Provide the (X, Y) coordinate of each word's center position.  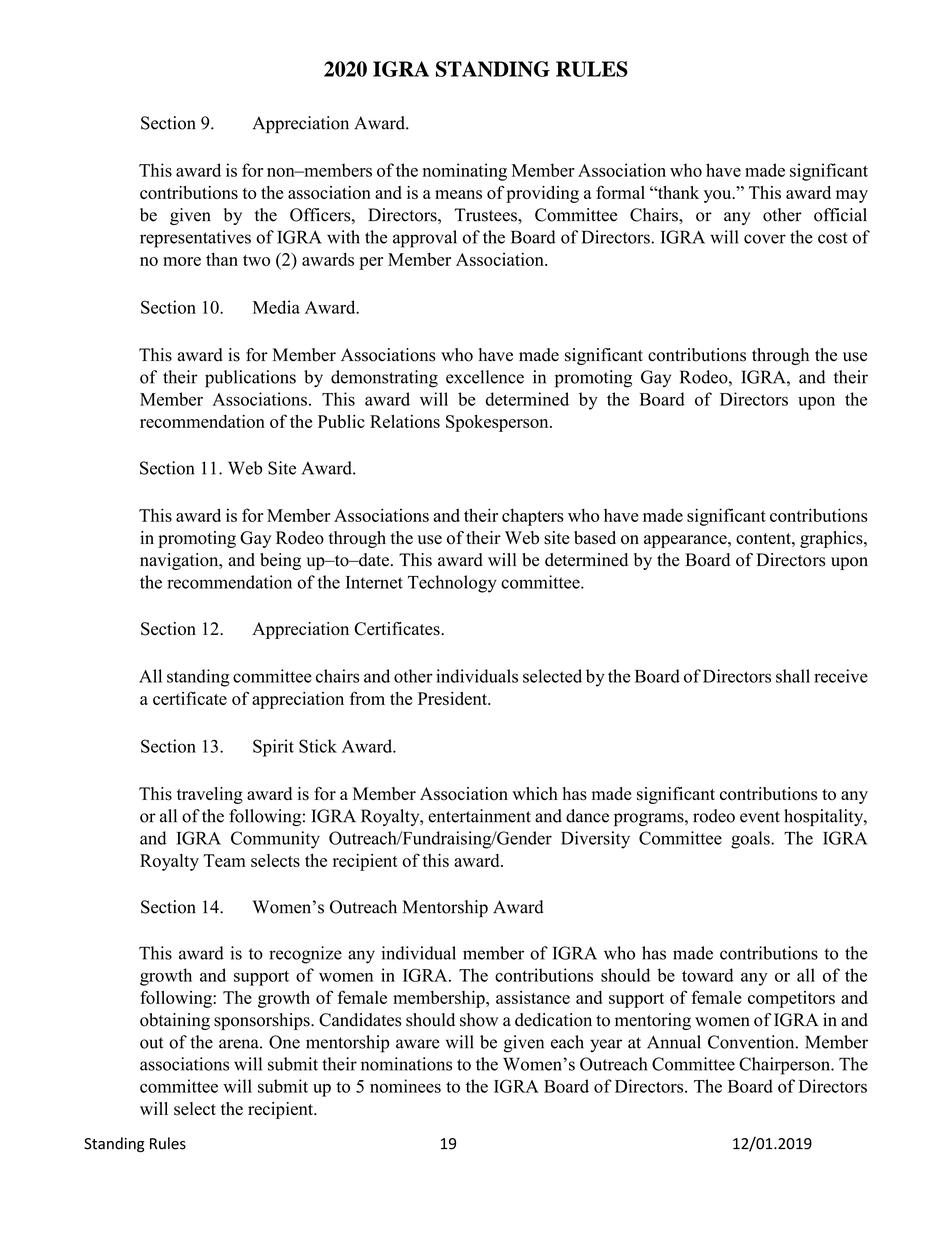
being (280, 561)
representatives (195, 239)
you (719, 196)
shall (793, 676)
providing (542, 194)
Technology (452, 584)
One (284, 1042)
